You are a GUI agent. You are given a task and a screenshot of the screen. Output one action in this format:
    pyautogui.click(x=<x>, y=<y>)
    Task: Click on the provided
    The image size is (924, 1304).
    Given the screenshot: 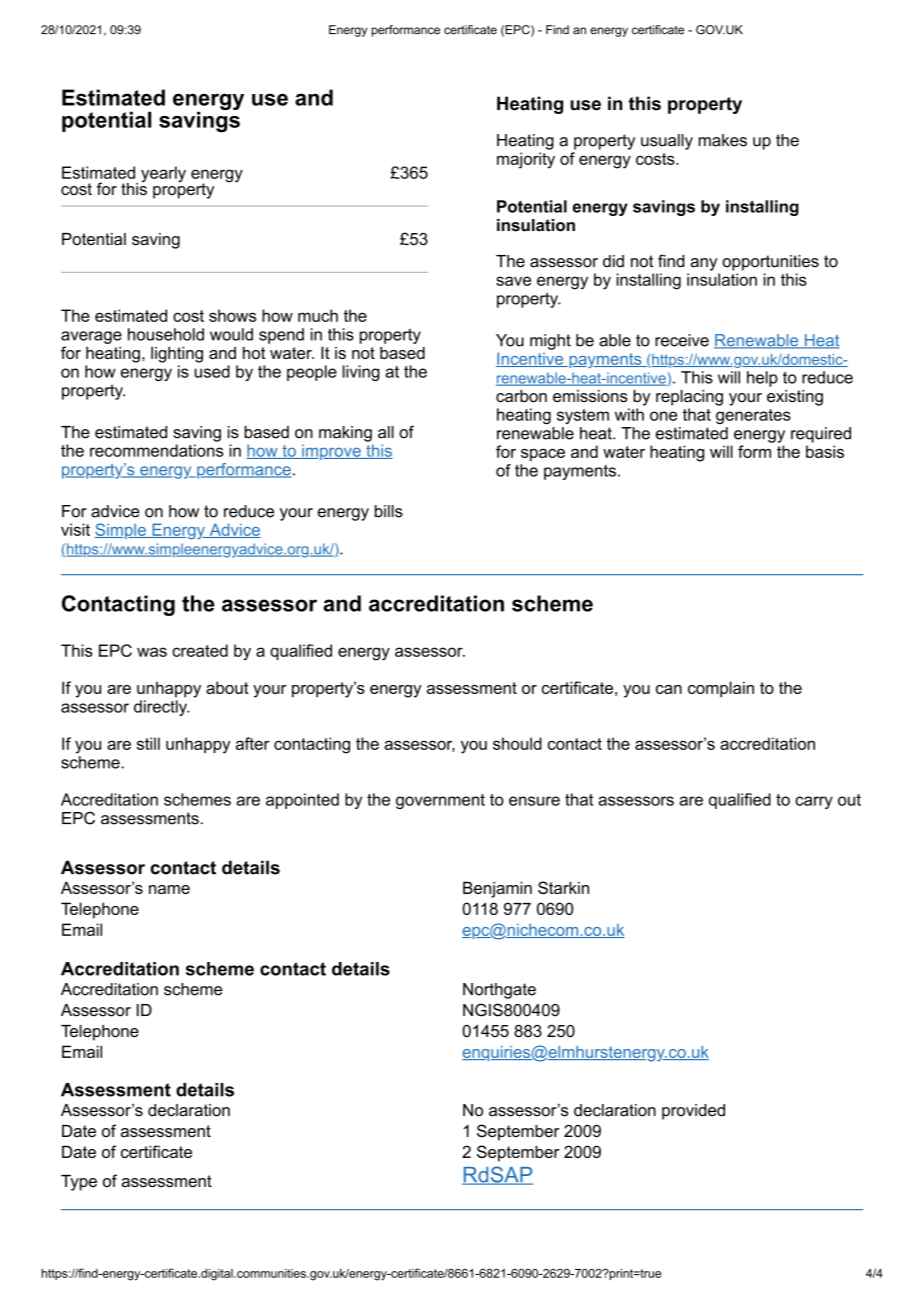 What is the action you would take?
    pyautogui.click(x=693, y=1112)
